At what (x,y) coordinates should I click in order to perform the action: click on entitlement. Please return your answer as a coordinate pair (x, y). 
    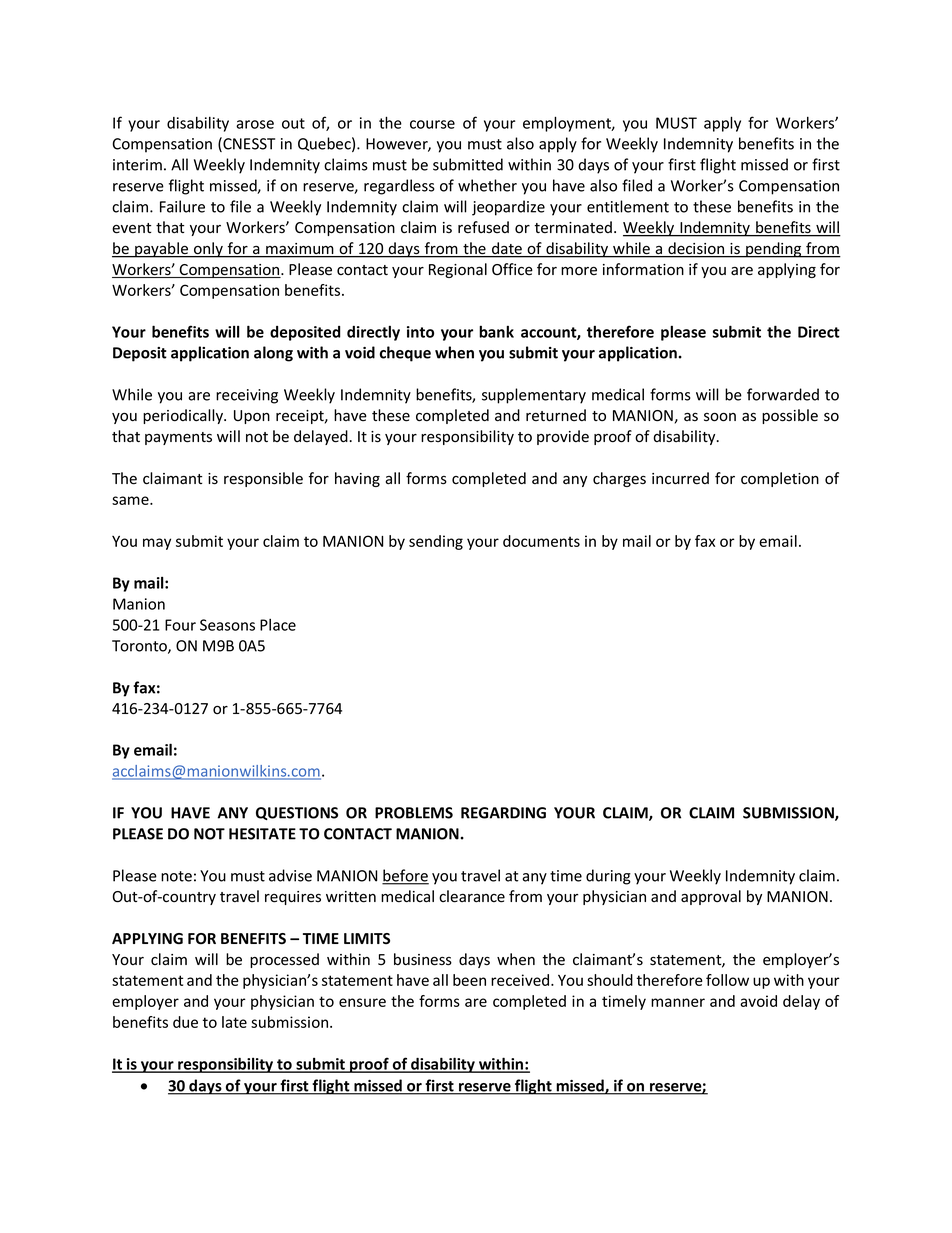
    Looking at the image, I should click on (628, 206).
